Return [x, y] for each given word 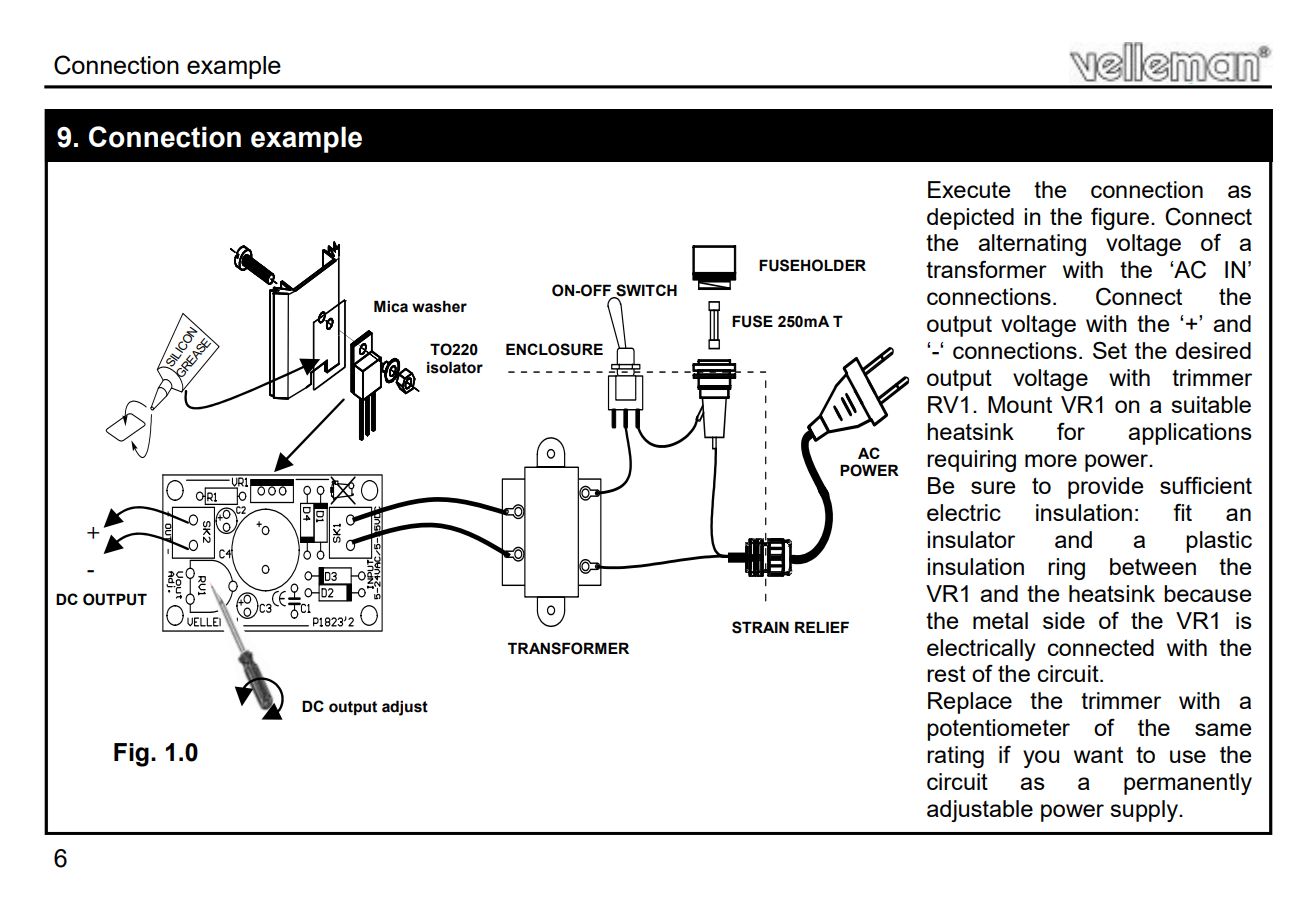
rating [955, 757]
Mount [1020, 404]
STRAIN [760, 627]
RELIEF [822, 627]
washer [439, 306]
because [1207, 593]
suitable [1211, 404]
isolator [455, 367]
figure [1120, 218]
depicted [970, 219]
